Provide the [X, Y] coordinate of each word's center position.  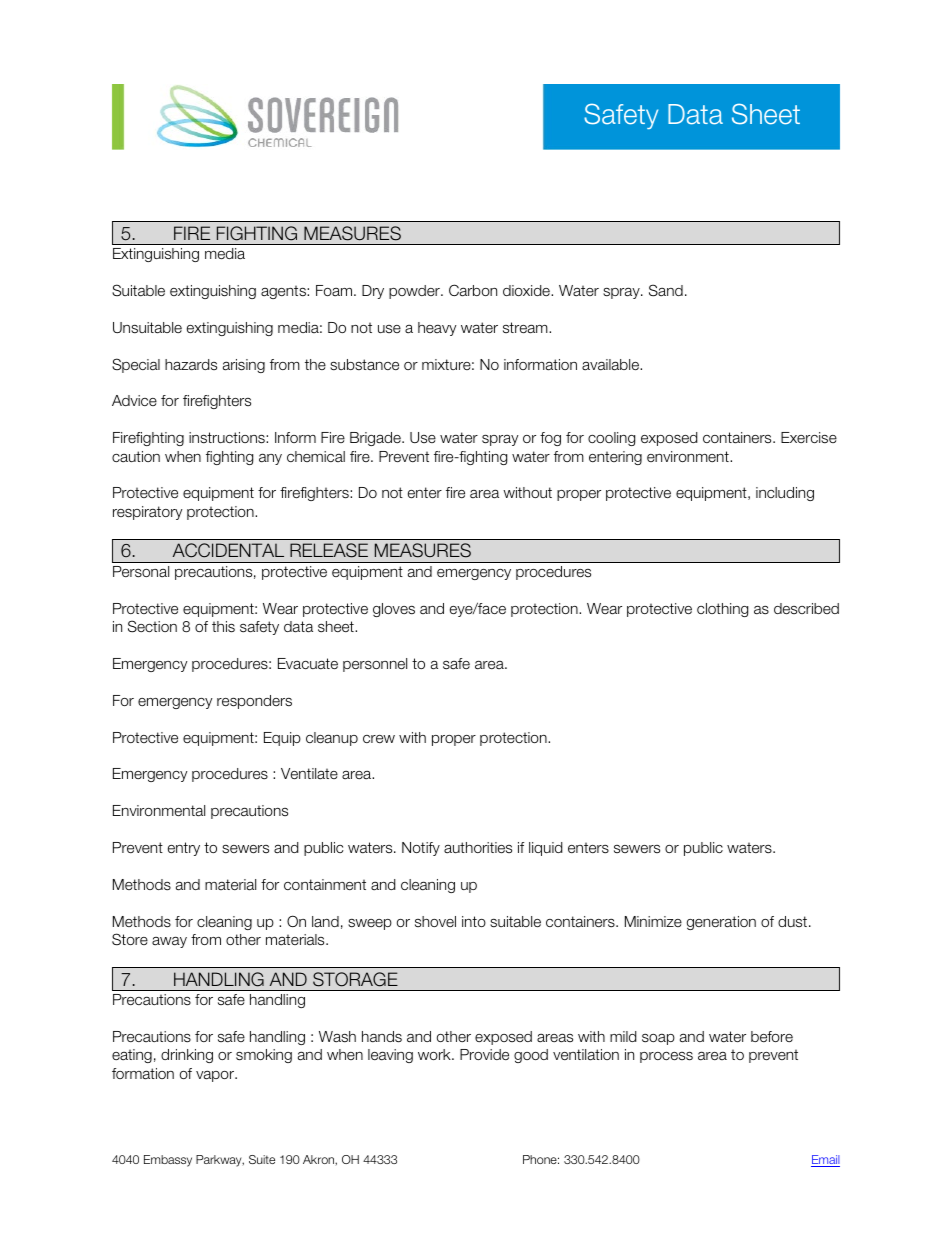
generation [721, 923]
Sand [666, 290]
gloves [394, 610]
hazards [191, 365]
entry [184, 849]
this [223, 627]
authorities [478, 848]
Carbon [473, 290]
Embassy [168, 1161]
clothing [722, 610]
